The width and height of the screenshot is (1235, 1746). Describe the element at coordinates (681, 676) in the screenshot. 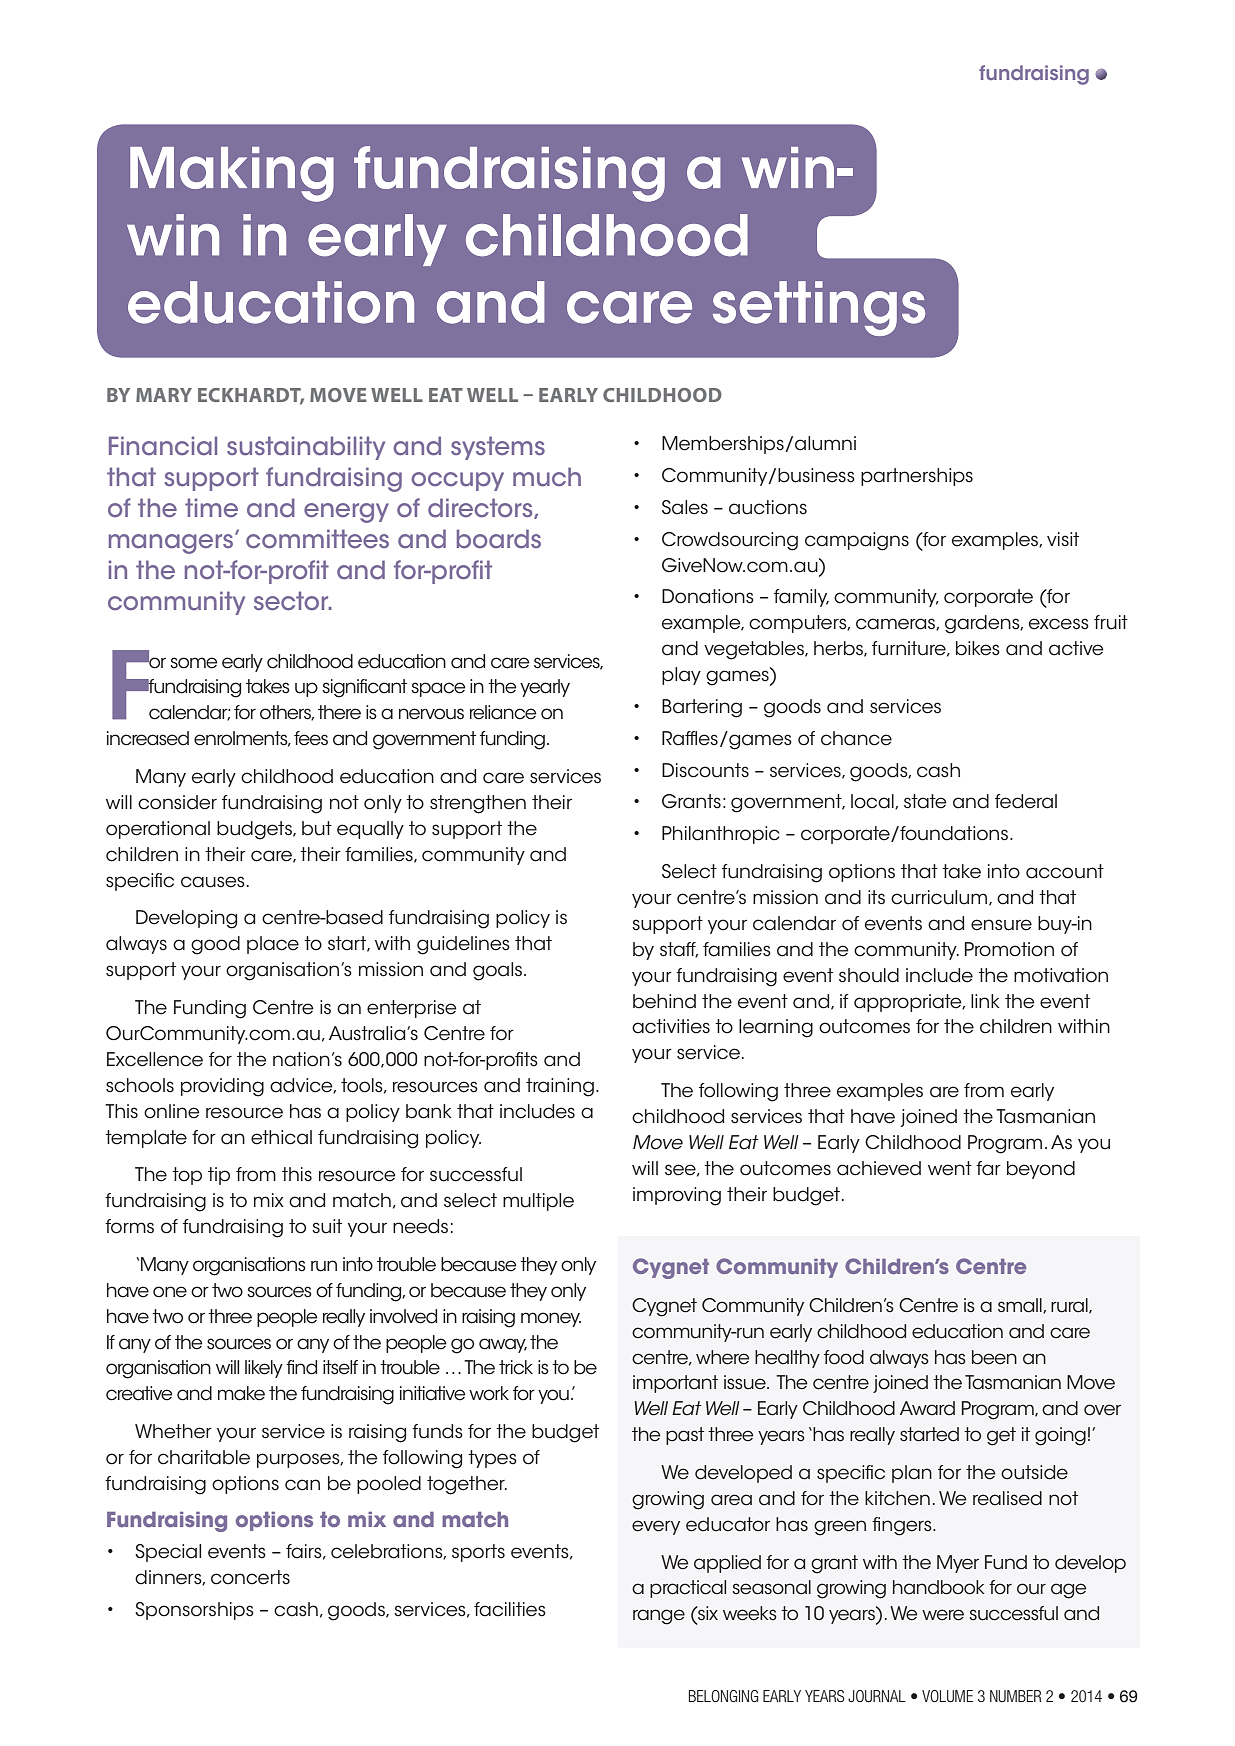

I see `play` at that location.
